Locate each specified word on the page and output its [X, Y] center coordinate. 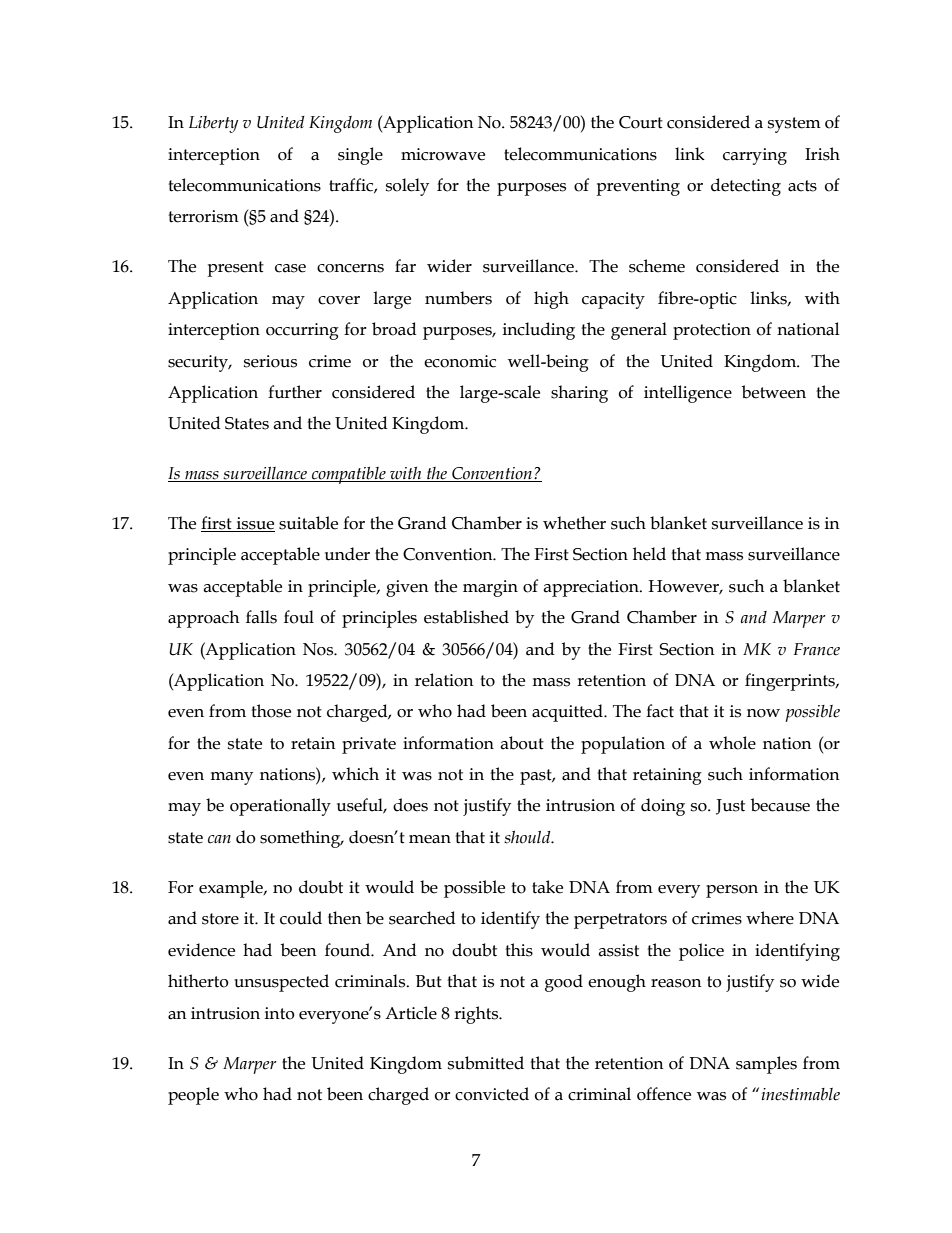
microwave [443, 154]
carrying [755, 156]
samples [766, 1065]
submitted [486, 1063]
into [280, 1013]
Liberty [213, 124]
